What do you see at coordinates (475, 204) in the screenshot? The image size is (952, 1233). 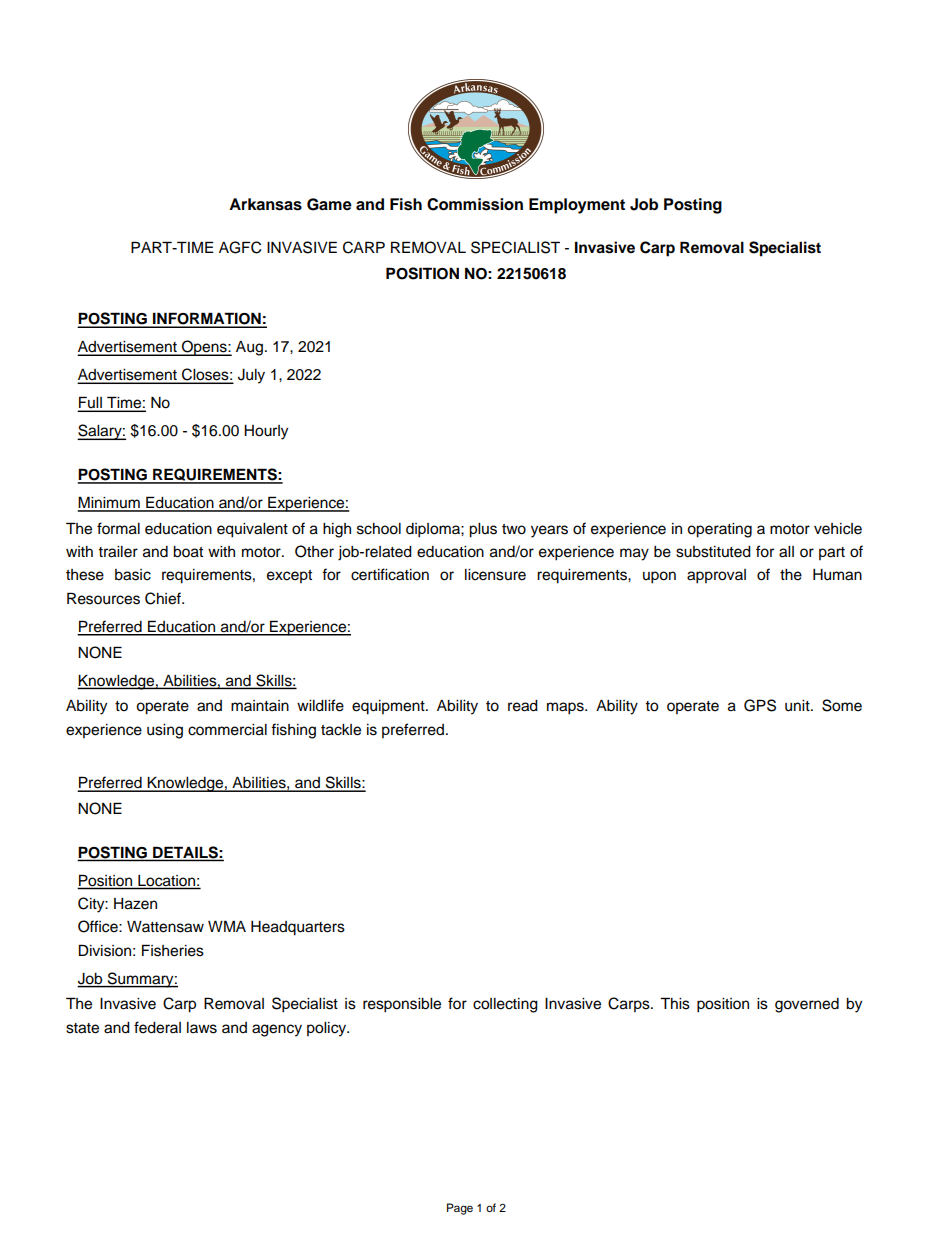 I see `Commission` at bounding box center [475, 204].
